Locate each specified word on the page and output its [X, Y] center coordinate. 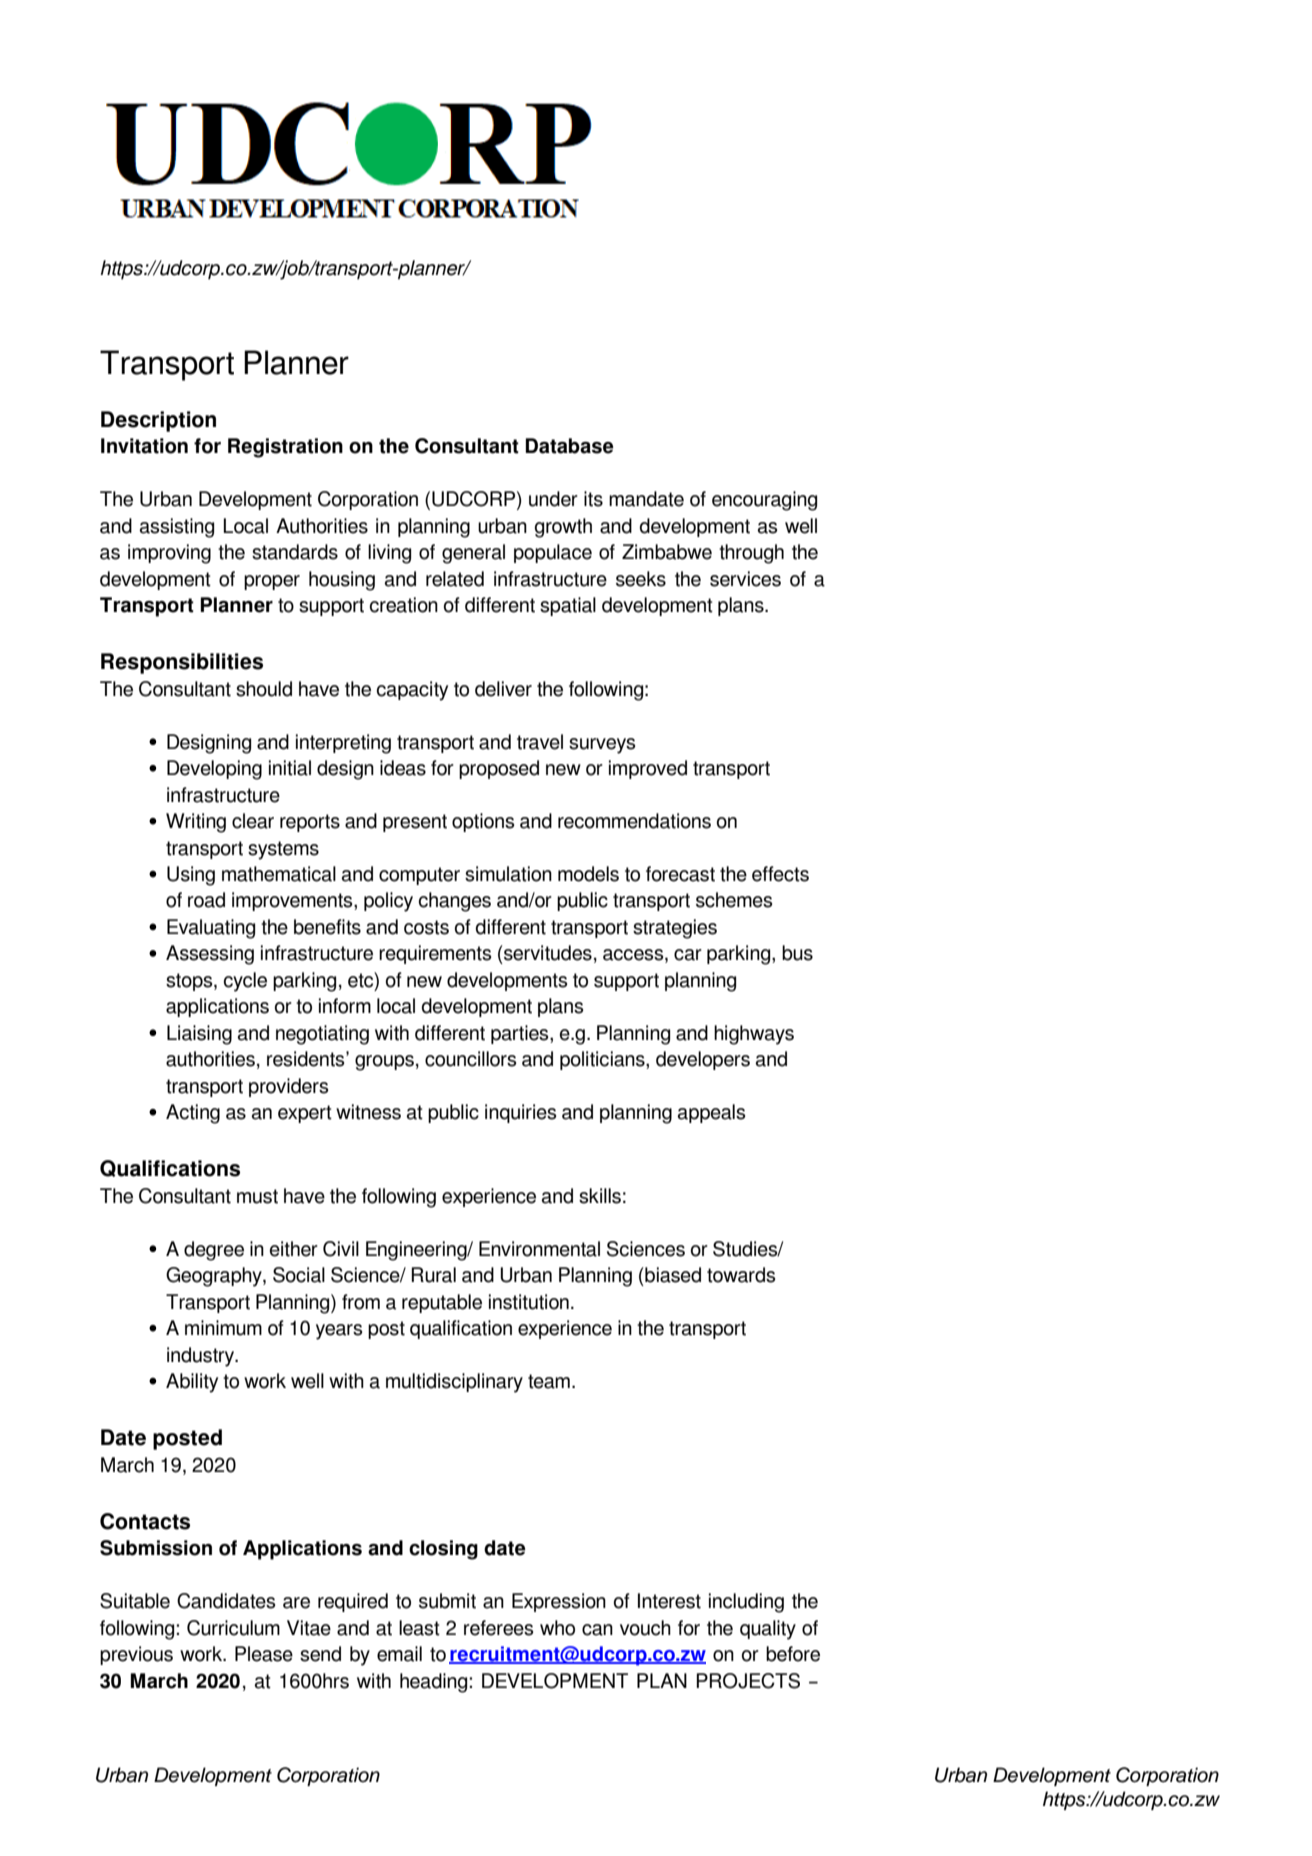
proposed [499, 769]
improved [648, 769]
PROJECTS [748, 1681]
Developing [214, 770]
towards [741, 1275]
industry [202, 1357]
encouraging [764, 501]
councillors [470, 1059]
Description [158, 421]
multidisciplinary [454, 1383]
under [553, 499]
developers [703, 1060]
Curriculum [233, 1628]
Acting [193, 1114]
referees [498, 1628]
